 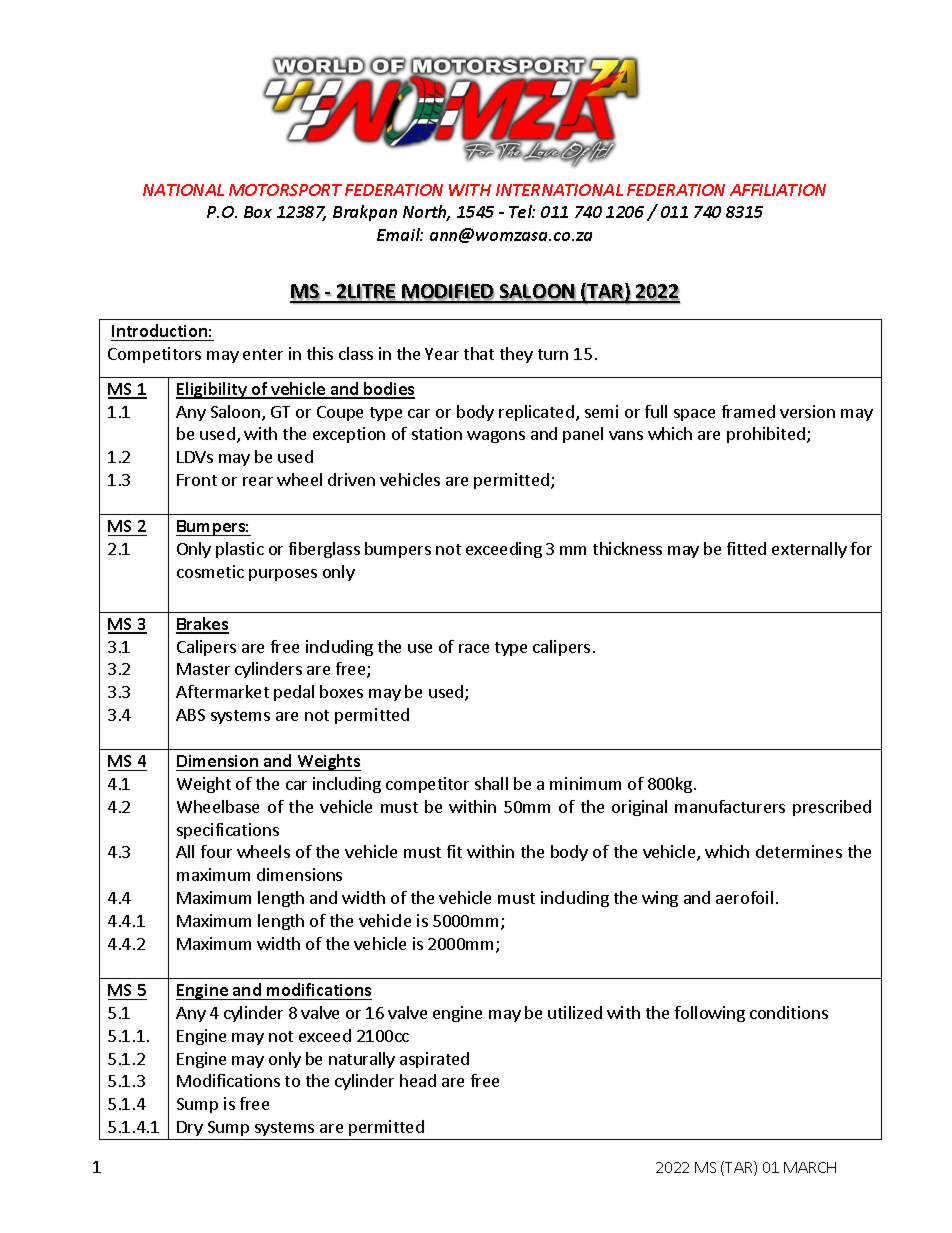 I want to click on MOTORSPORT, so click(x=285, y=190).
